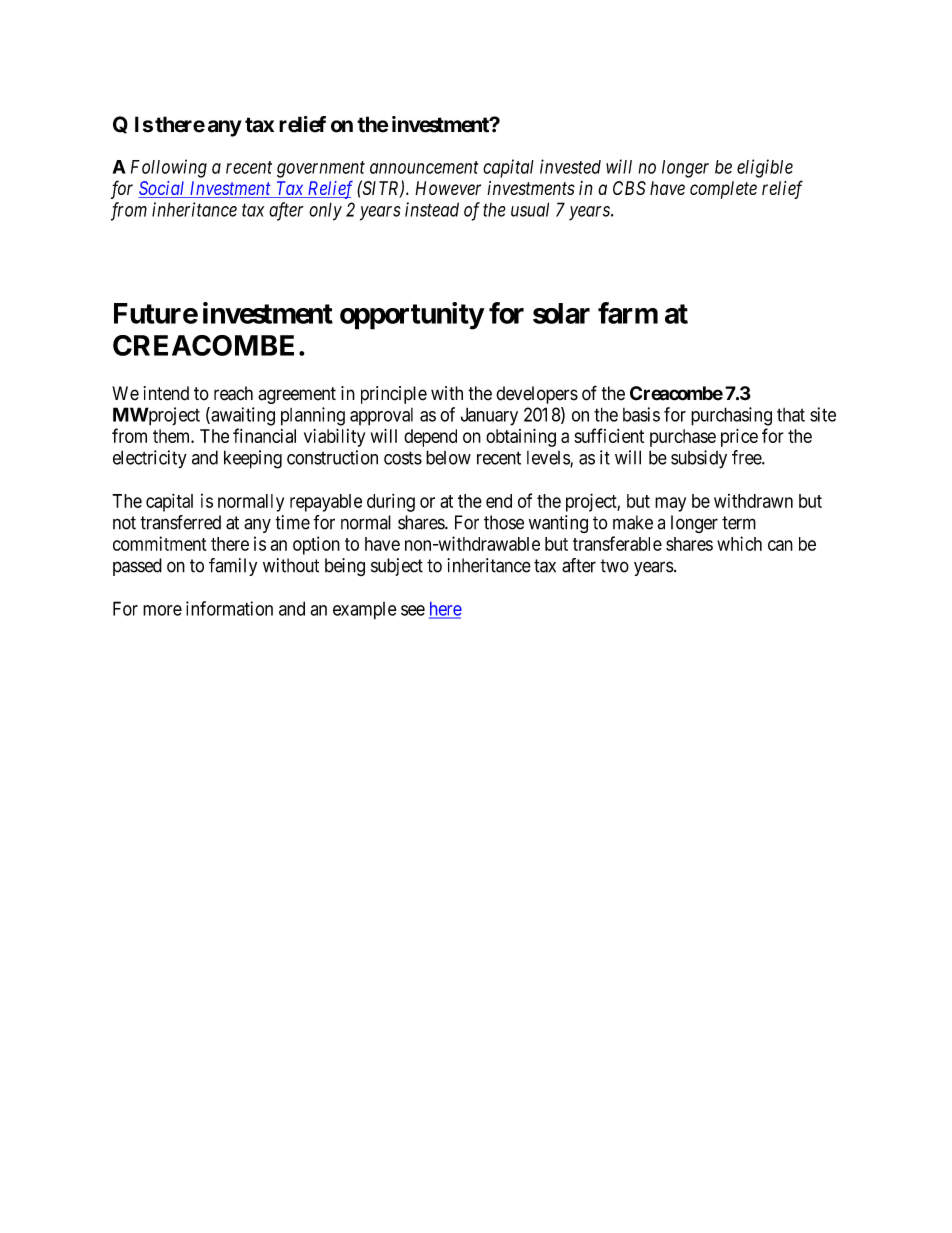  Describe the element at coordinates (229, 608) in the screenshot. I see `information` at that location.
